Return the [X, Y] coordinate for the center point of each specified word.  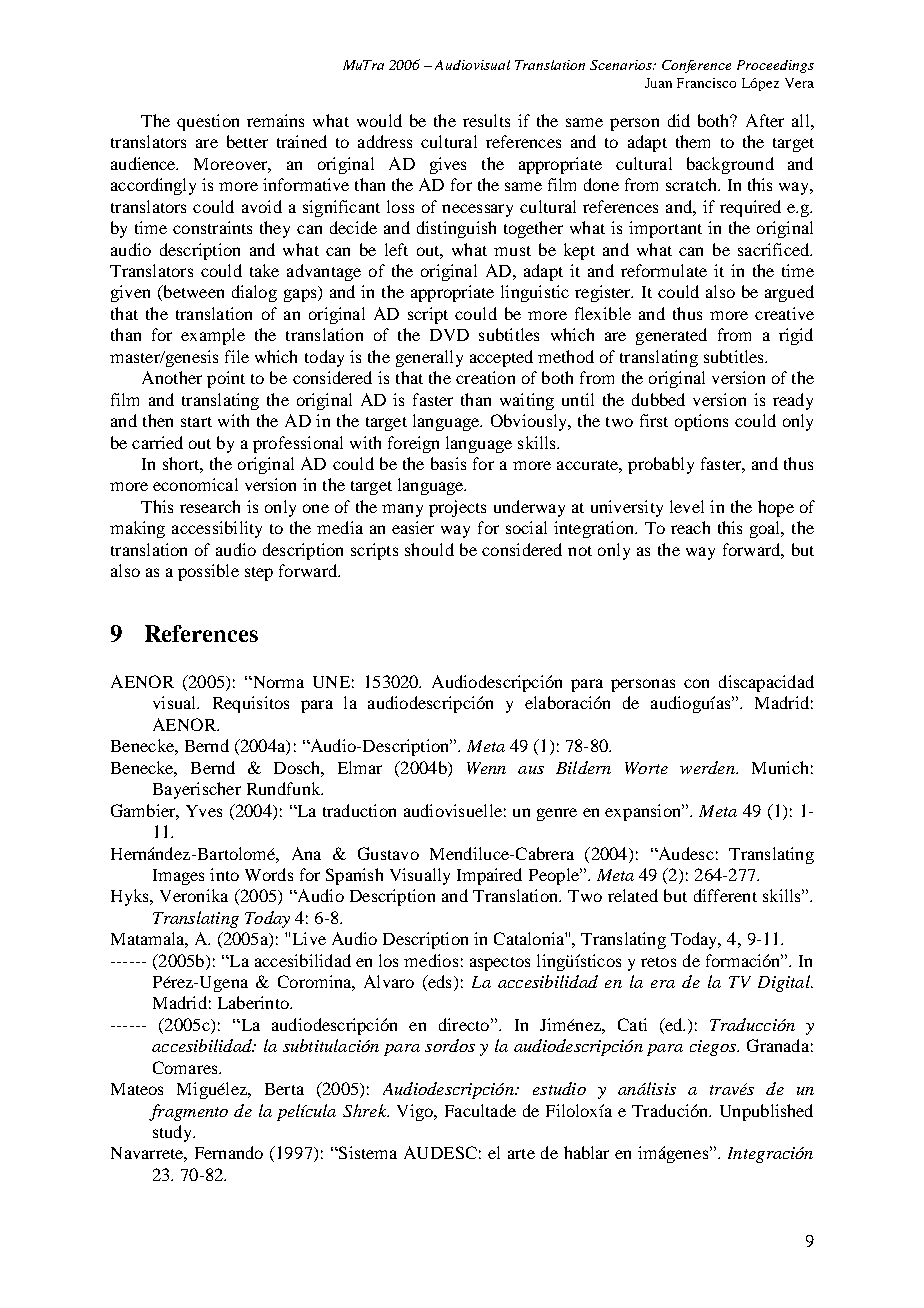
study [174, 1133]
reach [690, 527]
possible [208, 572]
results [486, 120]
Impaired [489, 876]
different [725, 895]
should [429, 549]
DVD [449, 335]
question [208, 122]
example [213, 336]
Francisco [706, 83]
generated [671, 336]
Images [178, 877]
